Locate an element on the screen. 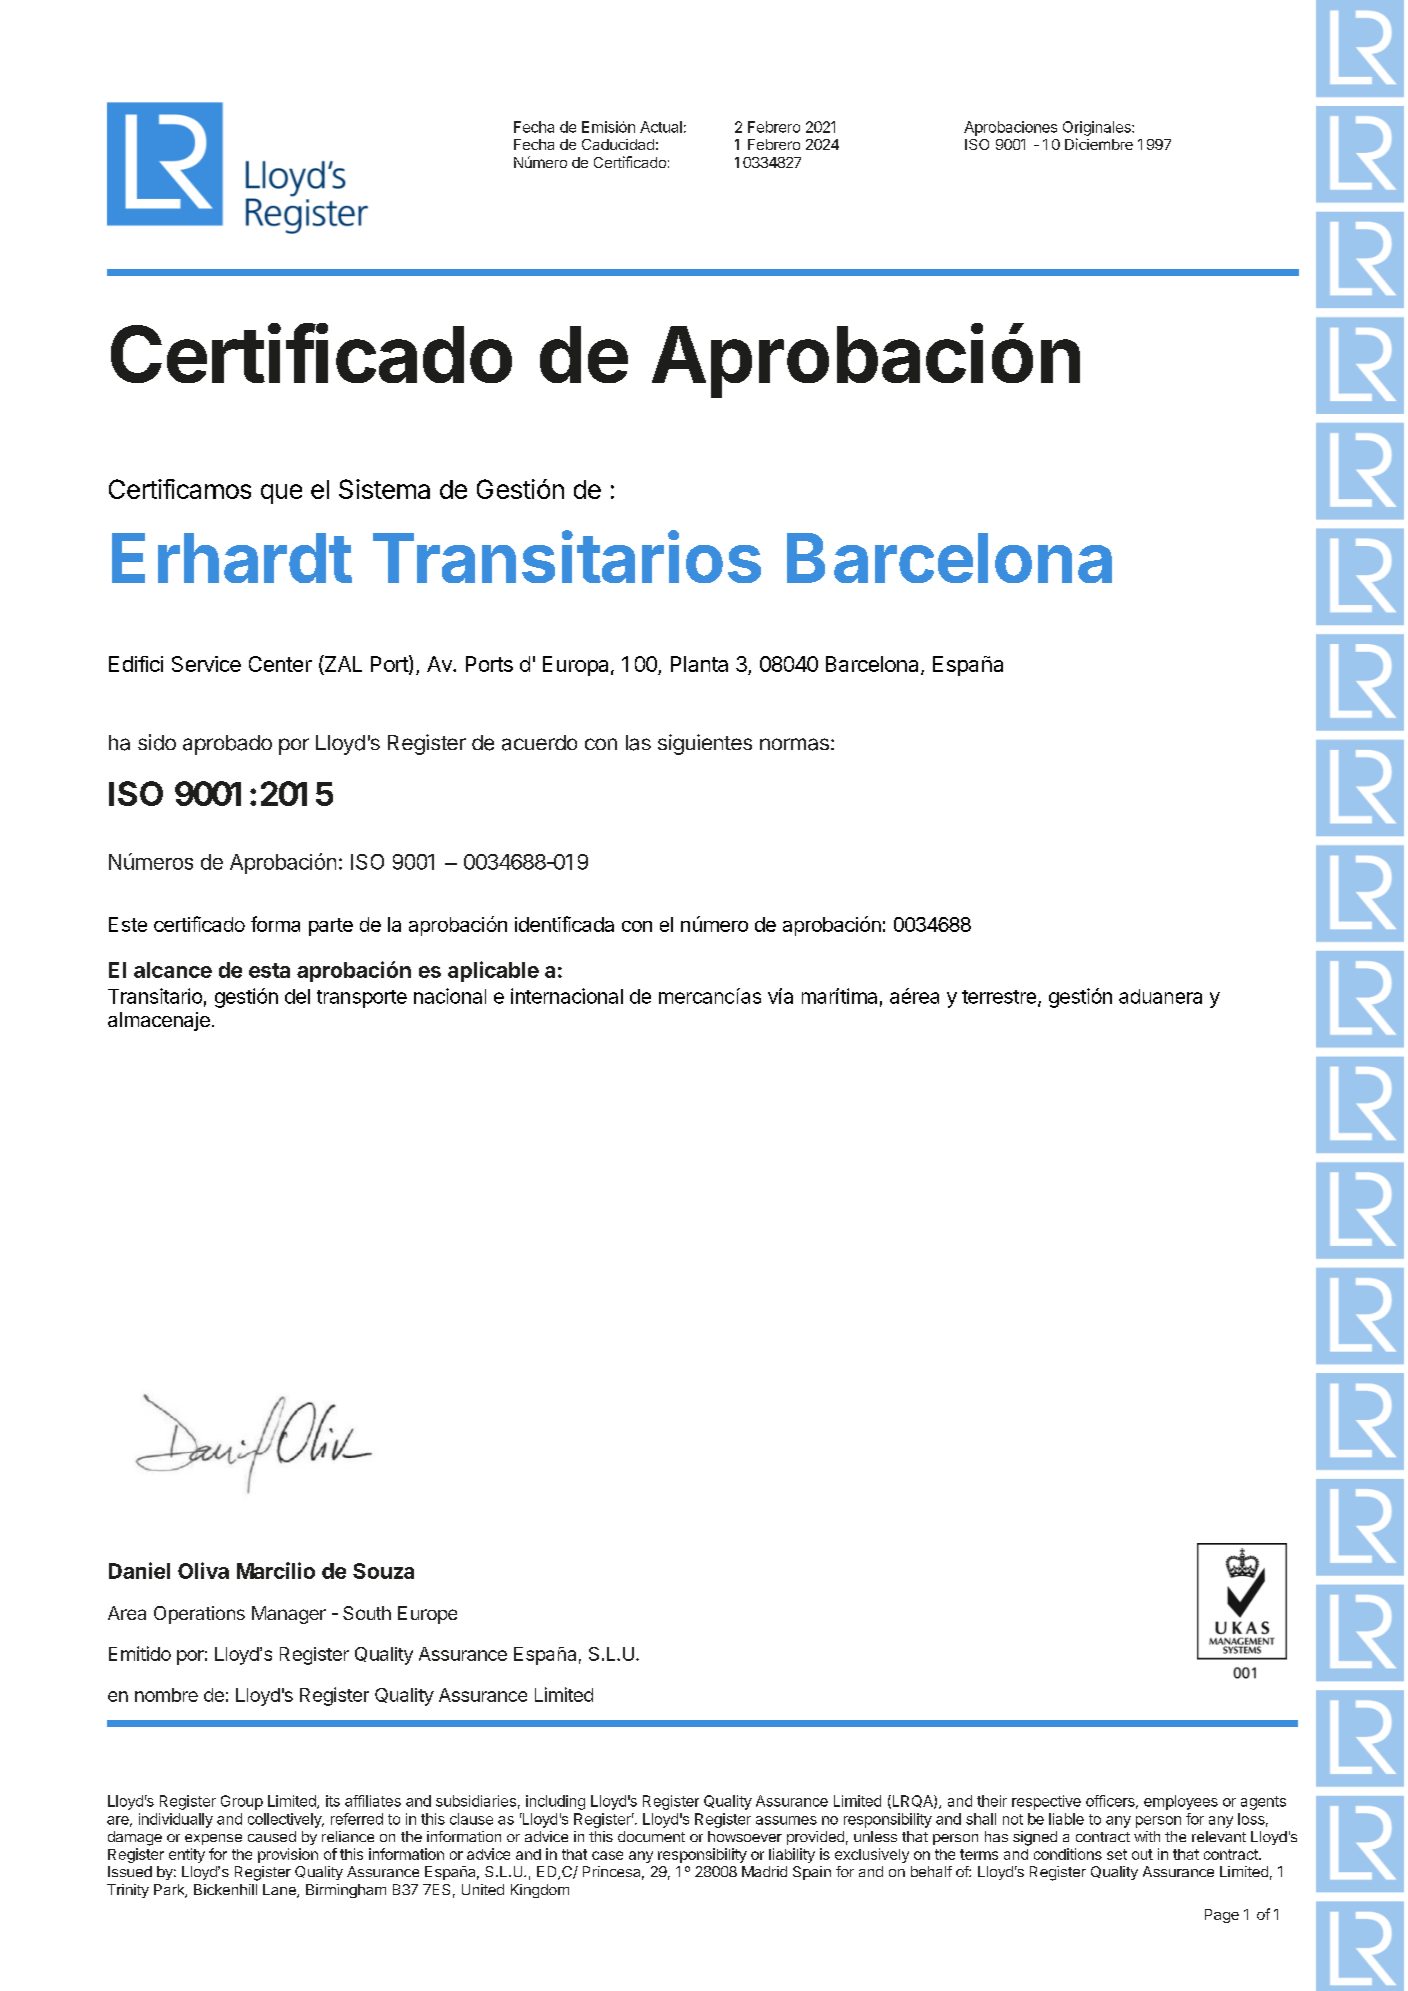 This screenshot has height=1991, width=1408. provision is located at coordinates (288, 1855).
